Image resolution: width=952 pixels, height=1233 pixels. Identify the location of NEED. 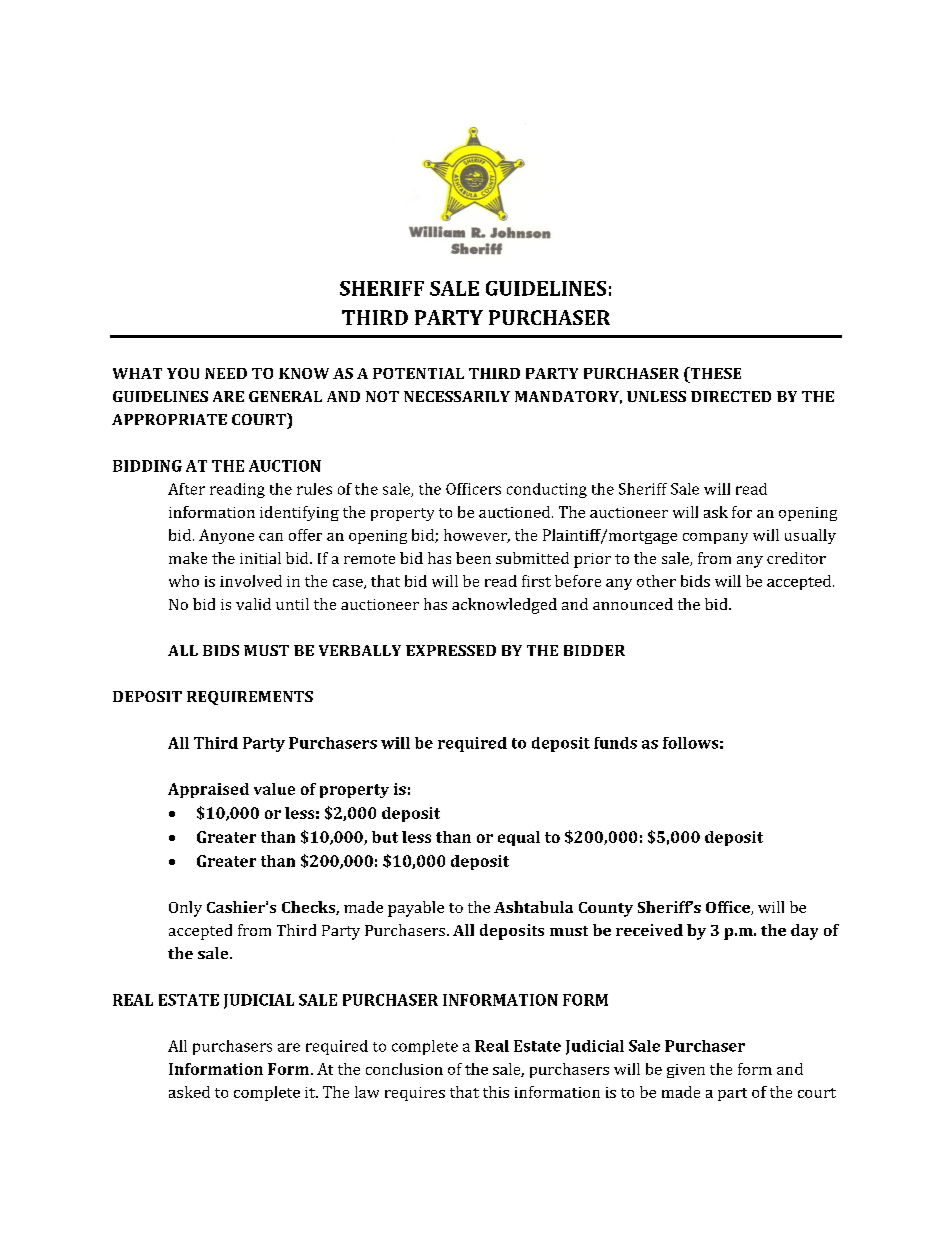
(226, 373).
